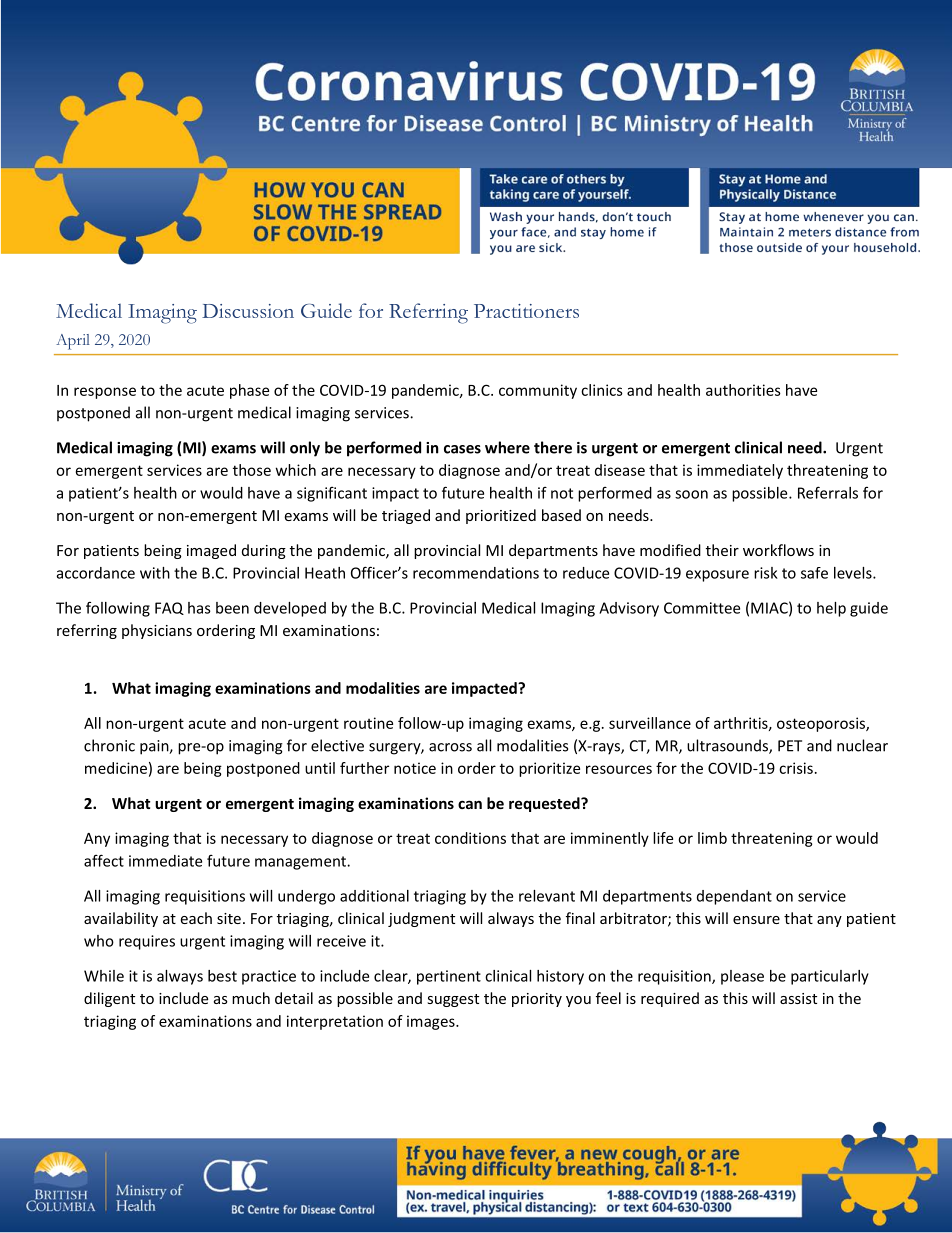 The image size is (952, 1233). What do you see at coordinates (778, 550) in the screenshot?
I see `workflows` at bounding box center [778, 550].
